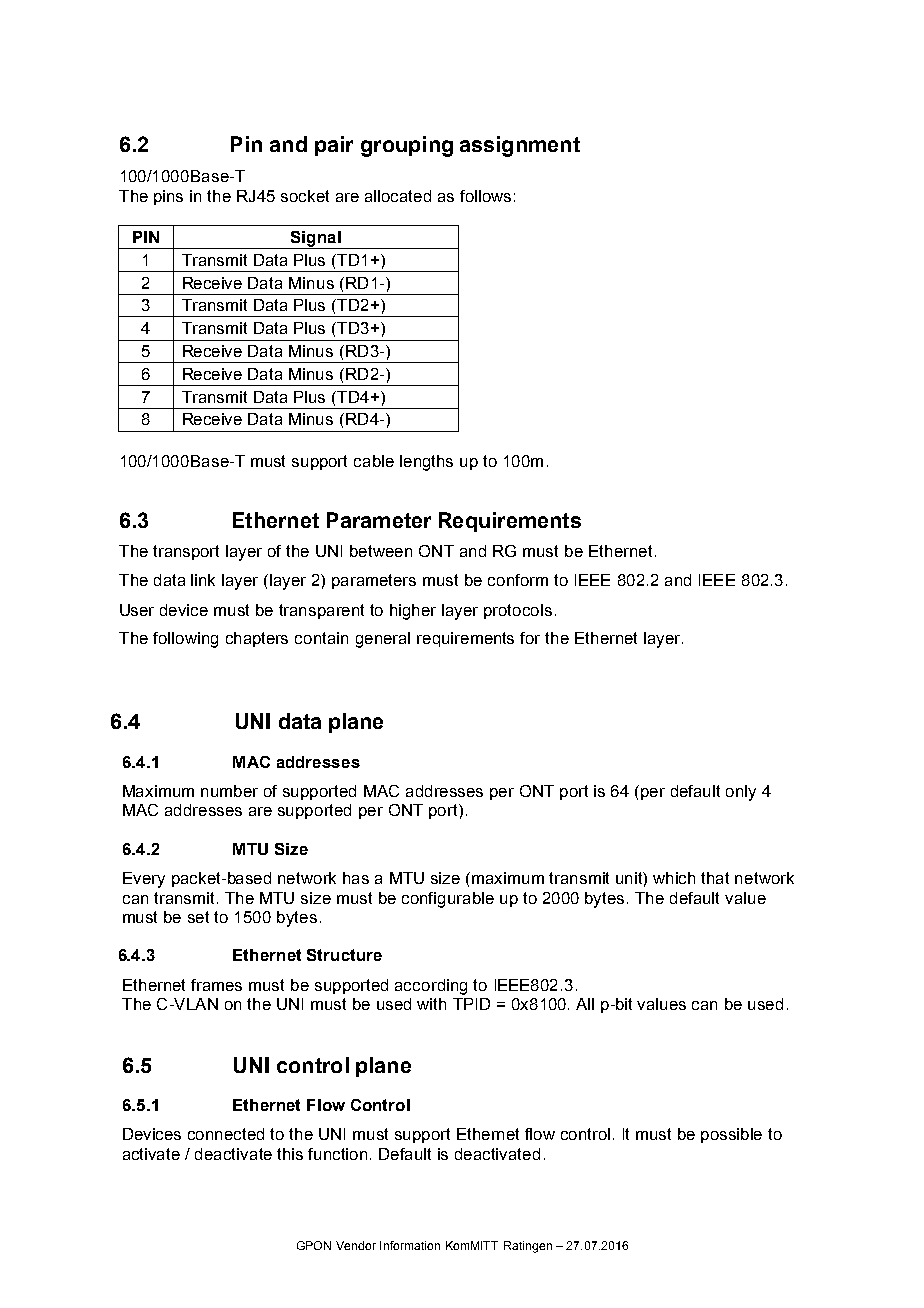  What do you see at coordinates (226, 1134) in the page?
I see `connected` at bounding box center [226, 1134].
